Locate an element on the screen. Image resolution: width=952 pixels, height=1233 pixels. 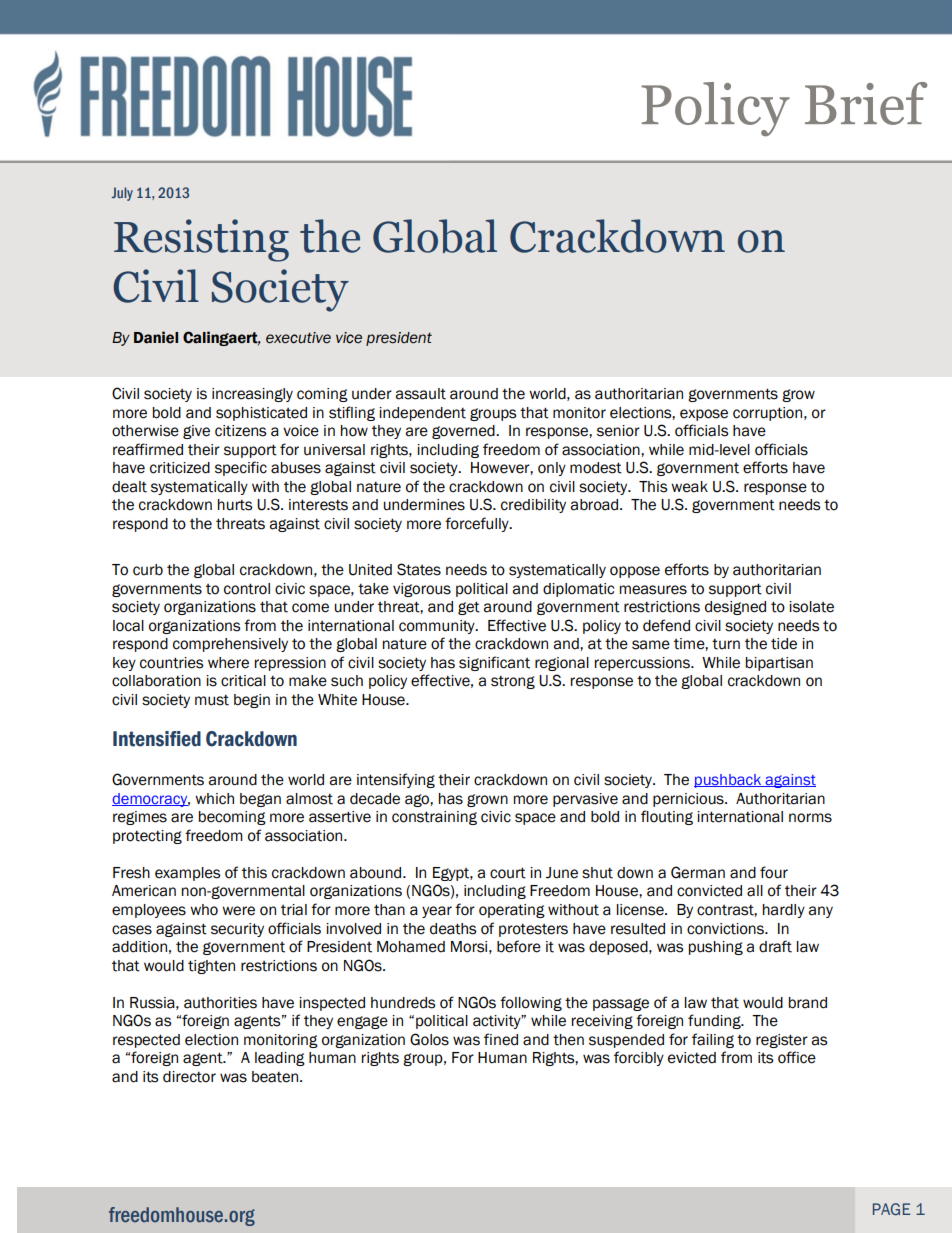
court is located at coordinates (508, 873).
